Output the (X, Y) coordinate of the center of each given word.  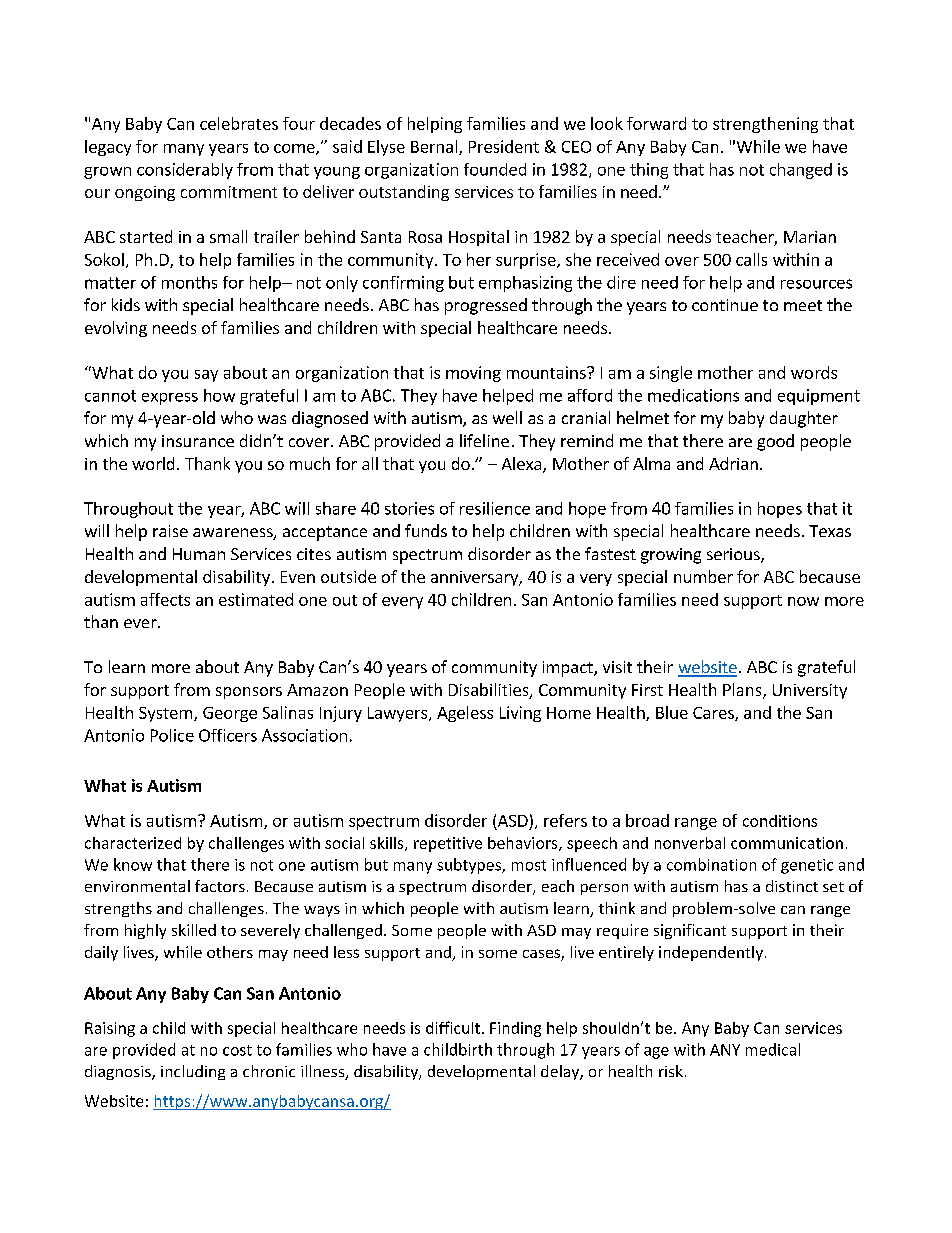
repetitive (448, 844)
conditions (780, 821)
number (703, 576)
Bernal (435, 147)
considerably (185, 171)
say (206, 376)
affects (165, 599)
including (193, 1072)
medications (693, 395)
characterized (133, 843)
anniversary (475, 578)
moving (473, 374)
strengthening (765, 125)
